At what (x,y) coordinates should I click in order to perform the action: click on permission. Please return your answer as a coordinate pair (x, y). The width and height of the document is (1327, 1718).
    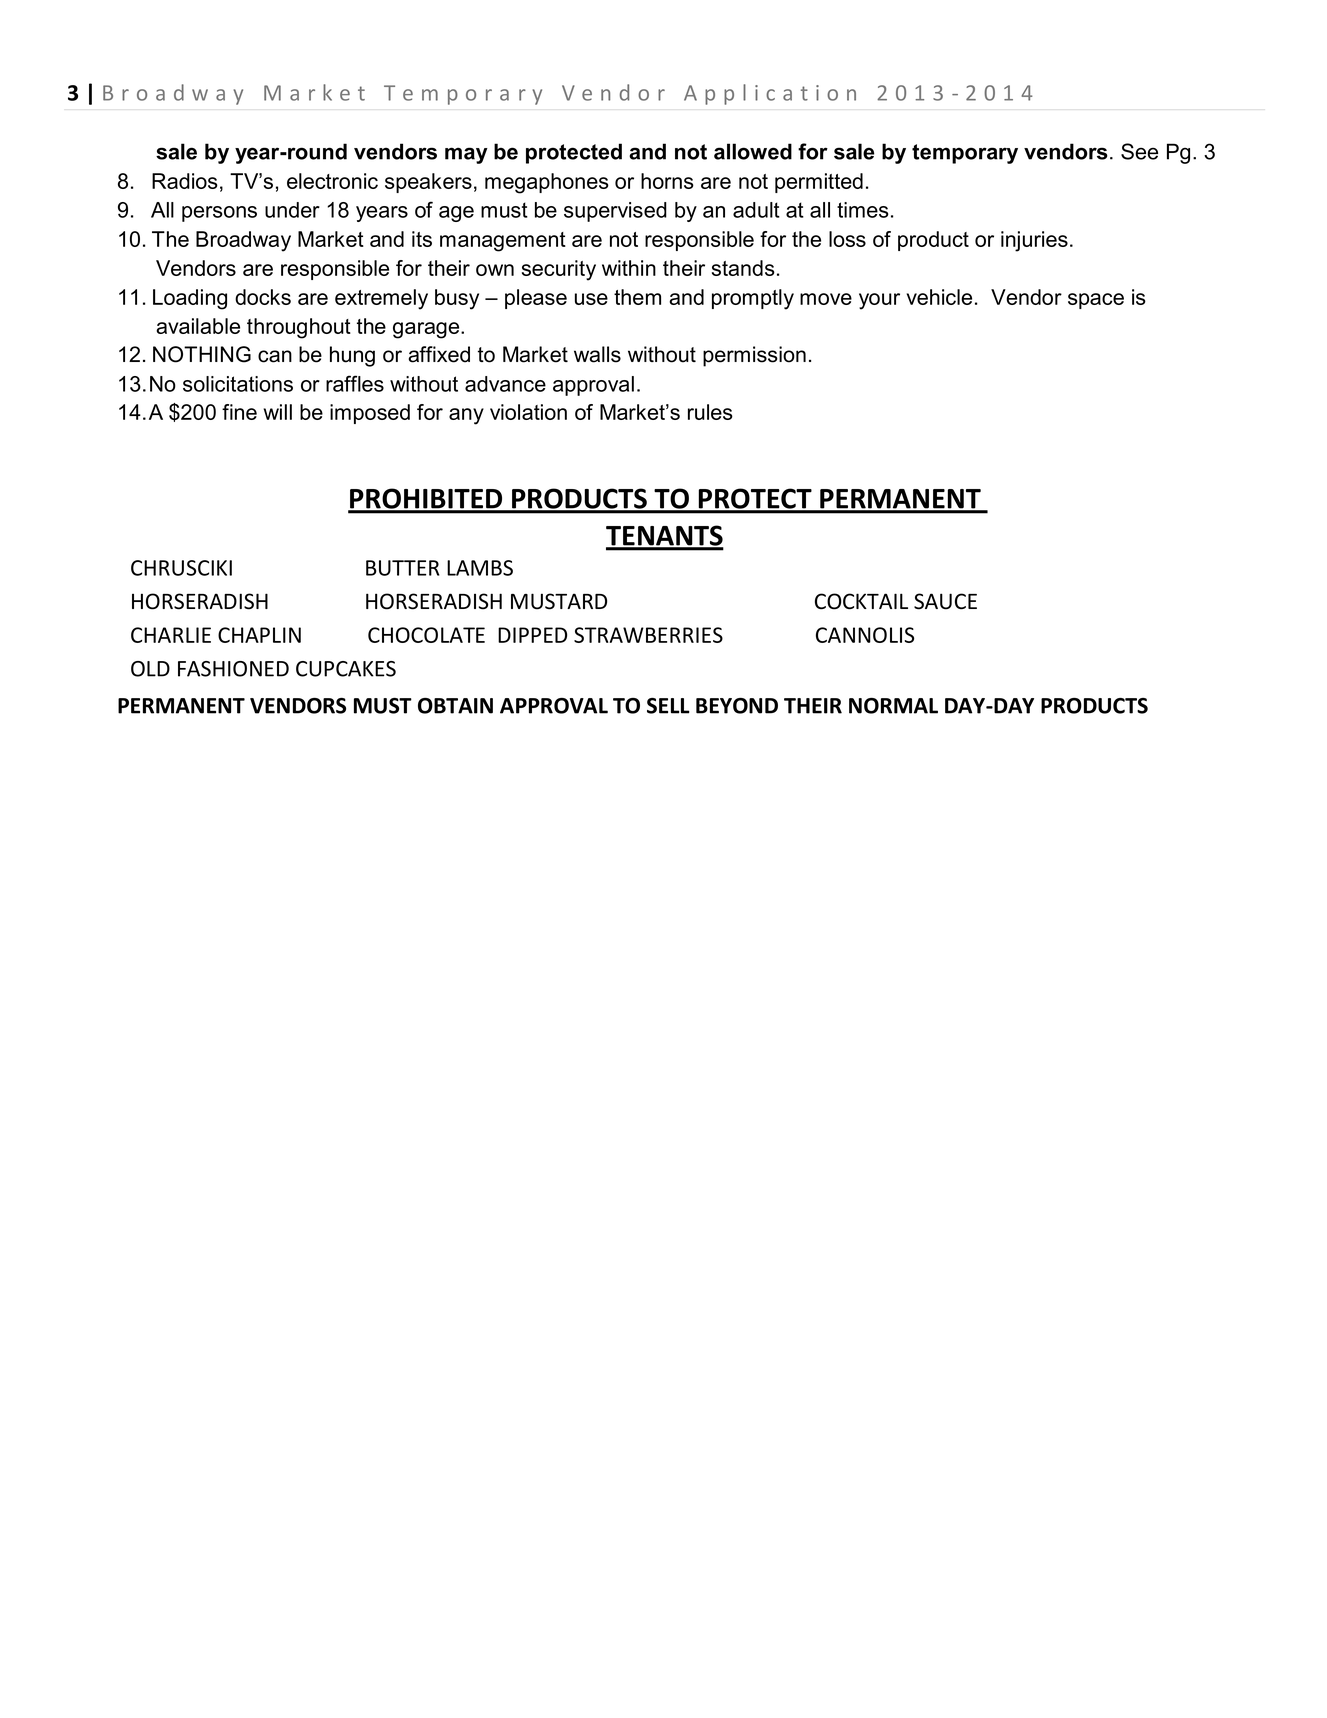
    Looking at the image, I should click on (754, 356).
